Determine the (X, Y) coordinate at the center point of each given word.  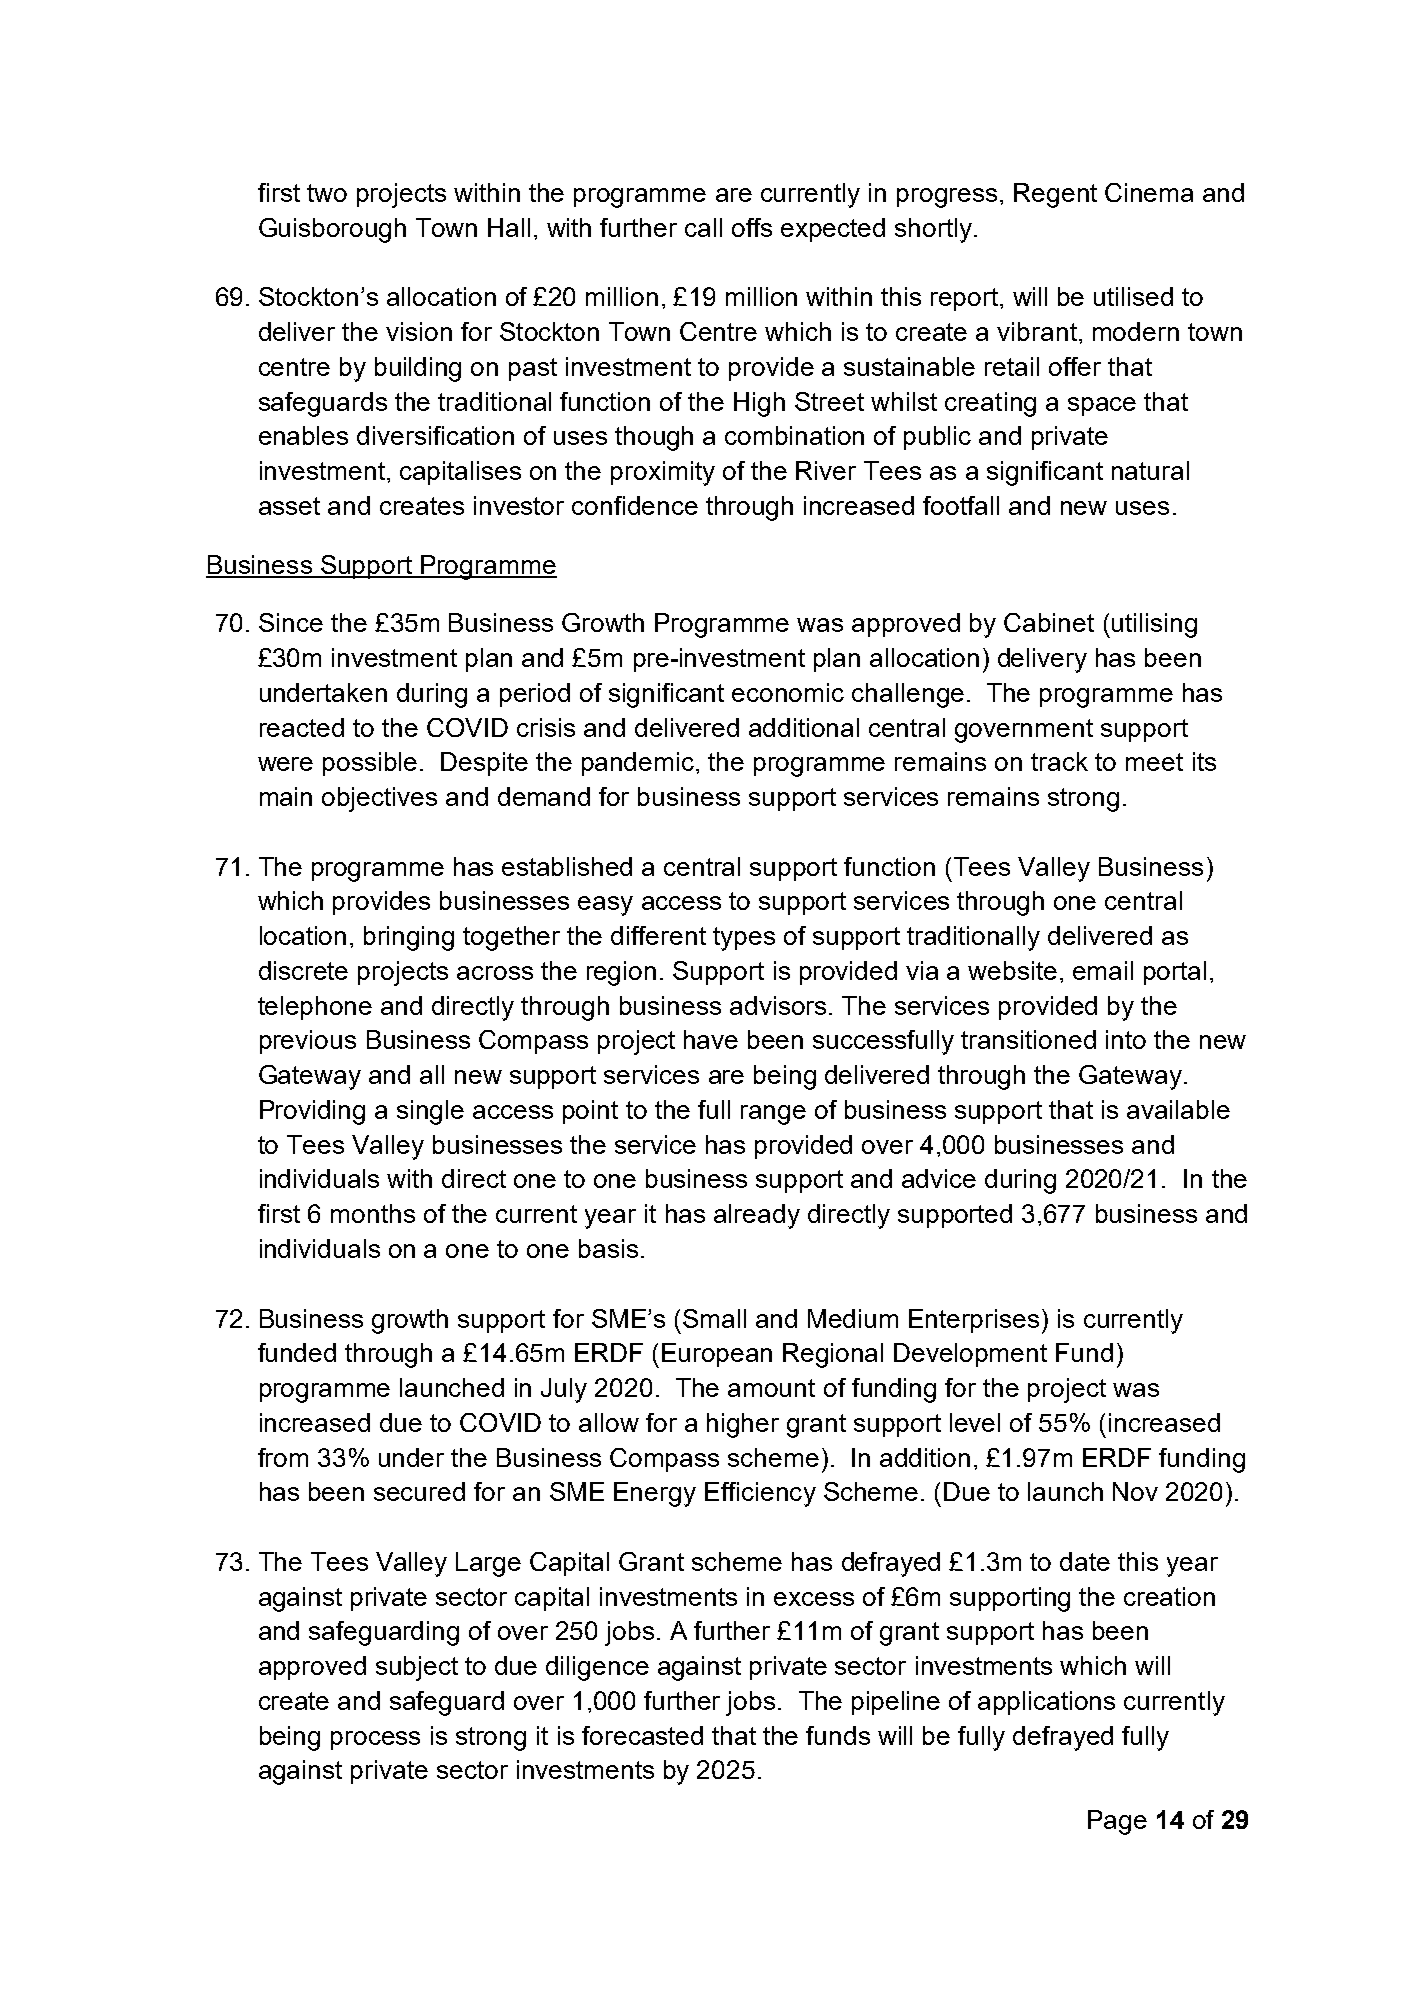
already (757, 1216)
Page (1117, 1822)
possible (370, 764)
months (373, 1213)
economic (788, 692)
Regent (1055, 195)
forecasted (642, 1735)
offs (752, 227)
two (327, 193)
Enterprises (974, 1321)
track (1059, 761)
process (375, 1740)
